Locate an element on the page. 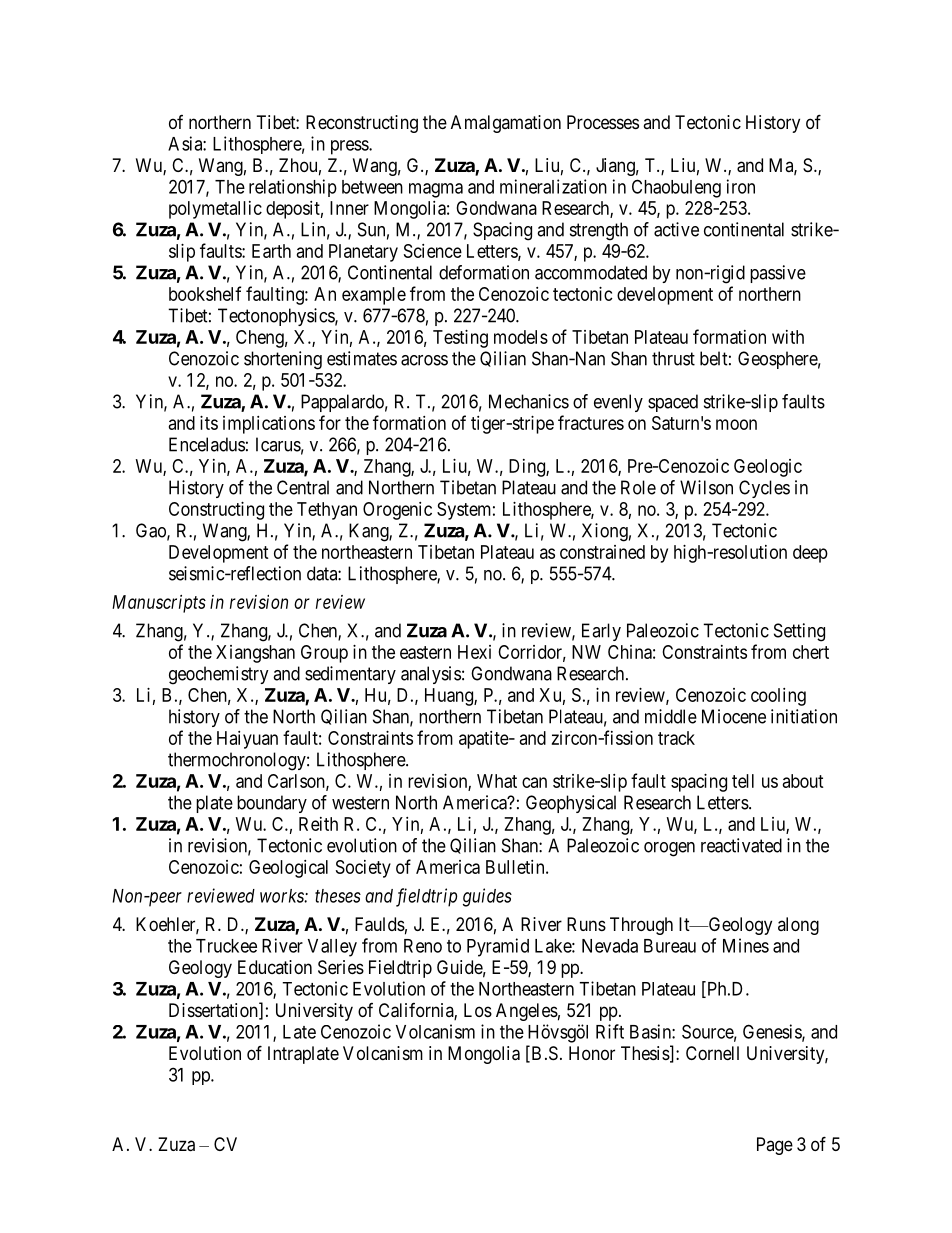  relationship is located at coordinates (293, 188).
